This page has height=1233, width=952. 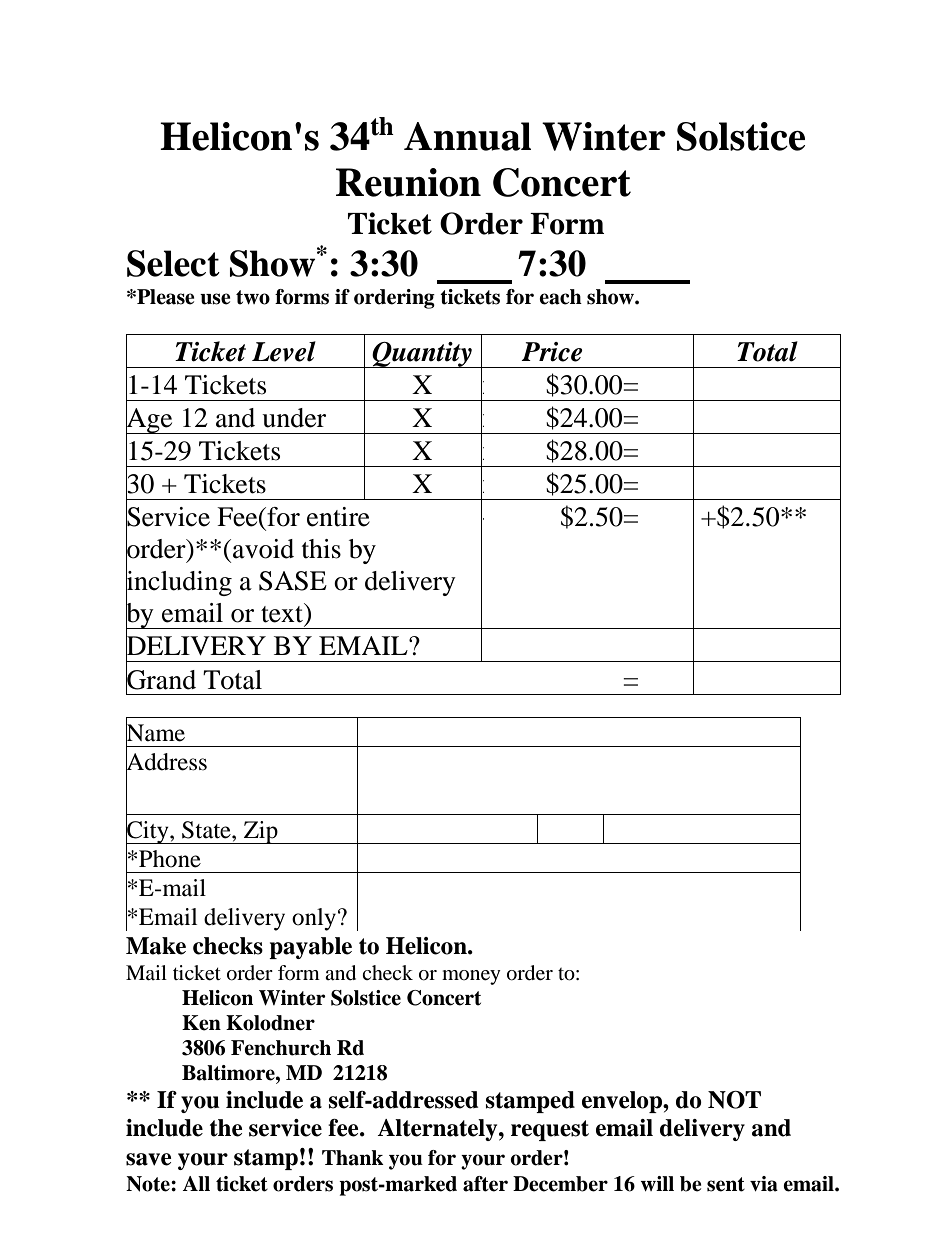 I want to click on Select, so click(x=173, y=263).
